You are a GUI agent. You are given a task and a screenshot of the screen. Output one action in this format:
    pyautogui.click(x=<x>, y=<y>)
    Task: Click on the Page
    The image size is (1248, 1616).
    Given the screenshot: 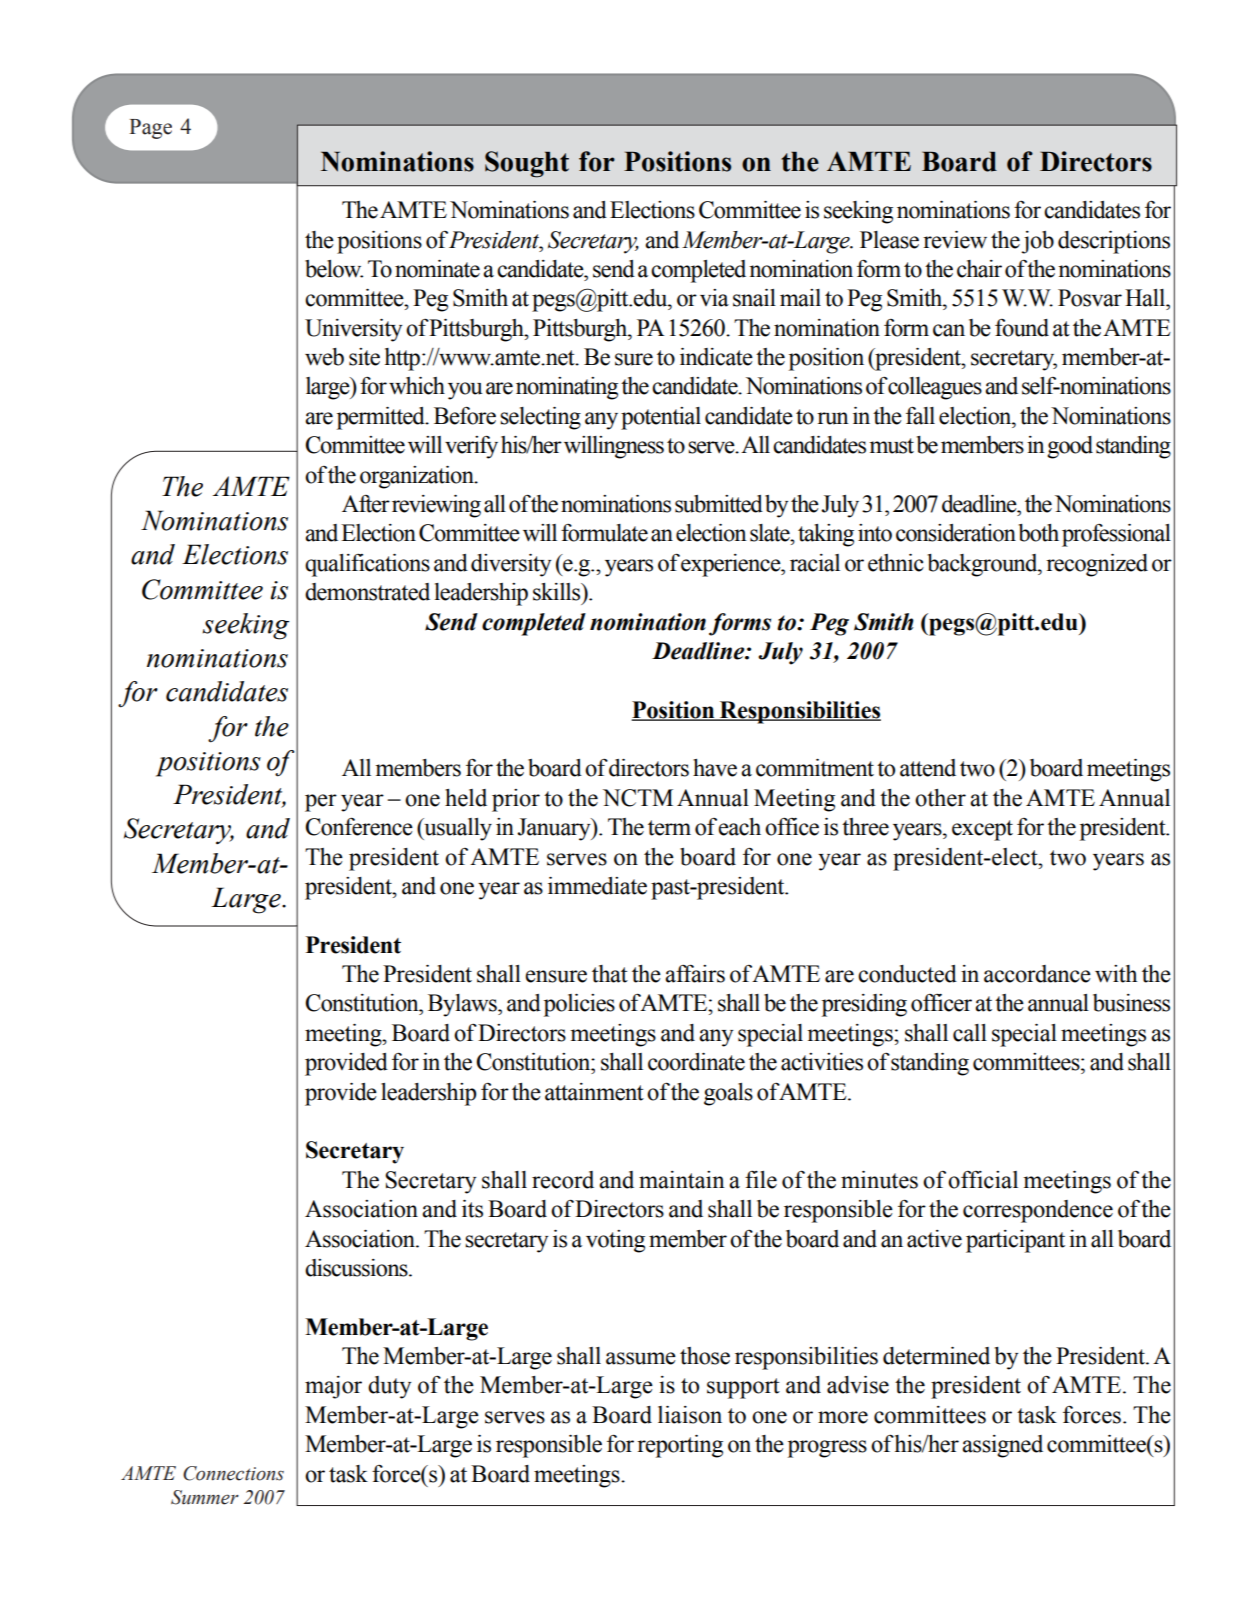 What is the action you would take?
    pyautogui.click(x=150, y=129)
